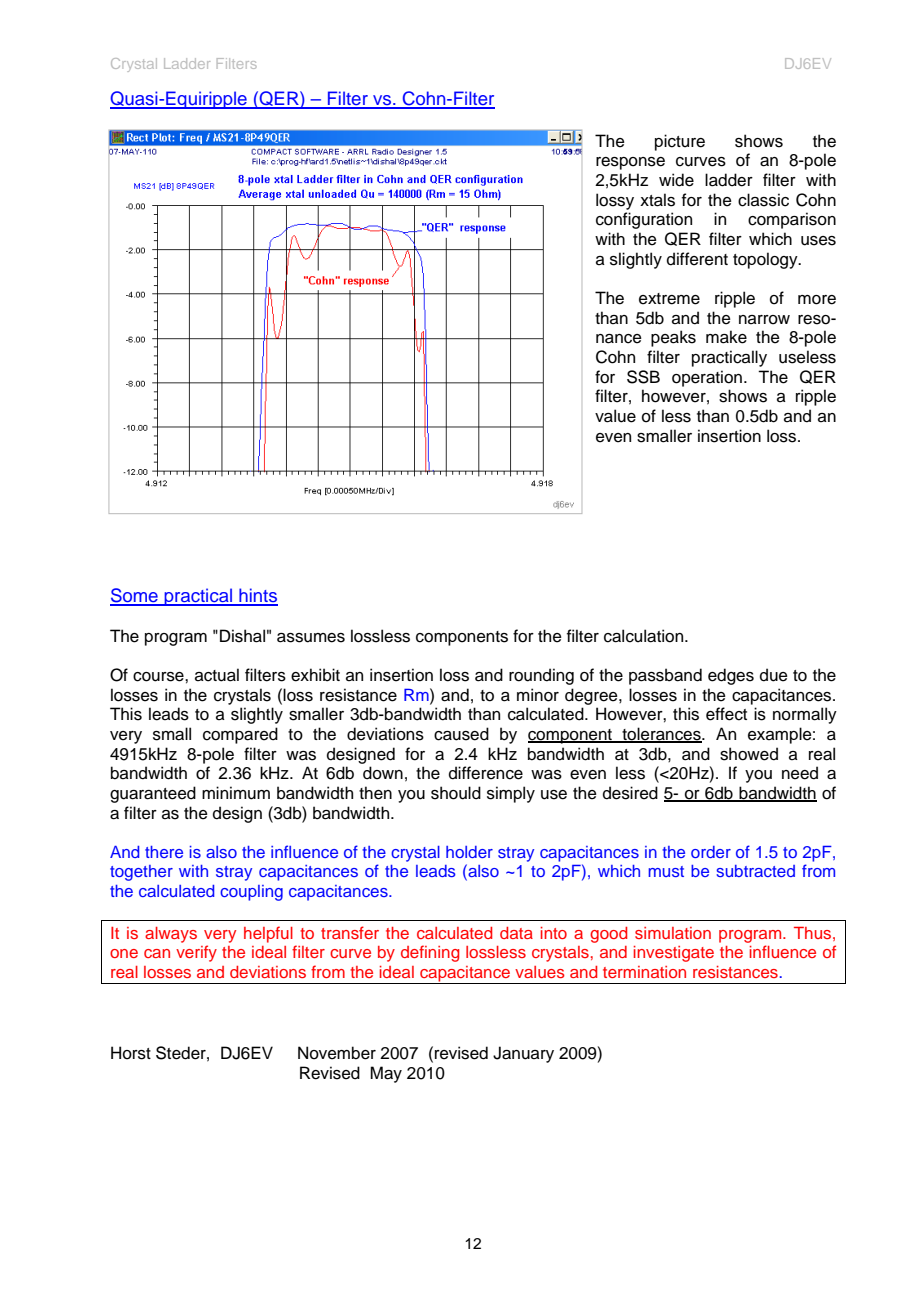 The height and width of the page is (1308, 924). What do you see at coordinates (541, 676) in the page?
I see `rounding` at bounding box center [541, 676].
